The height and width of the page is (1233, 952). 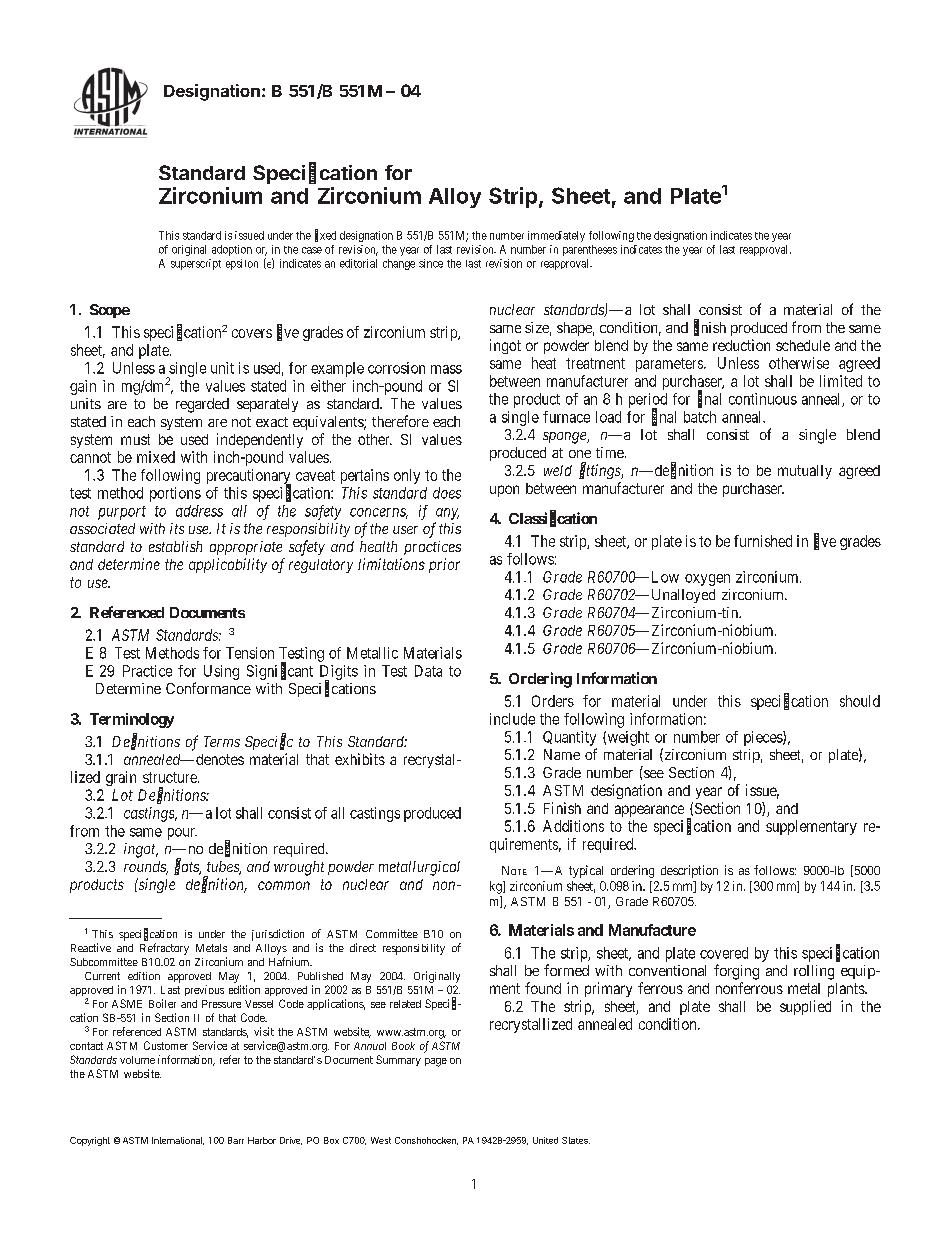 I want to click on establish, so click(x=175, y=546).
